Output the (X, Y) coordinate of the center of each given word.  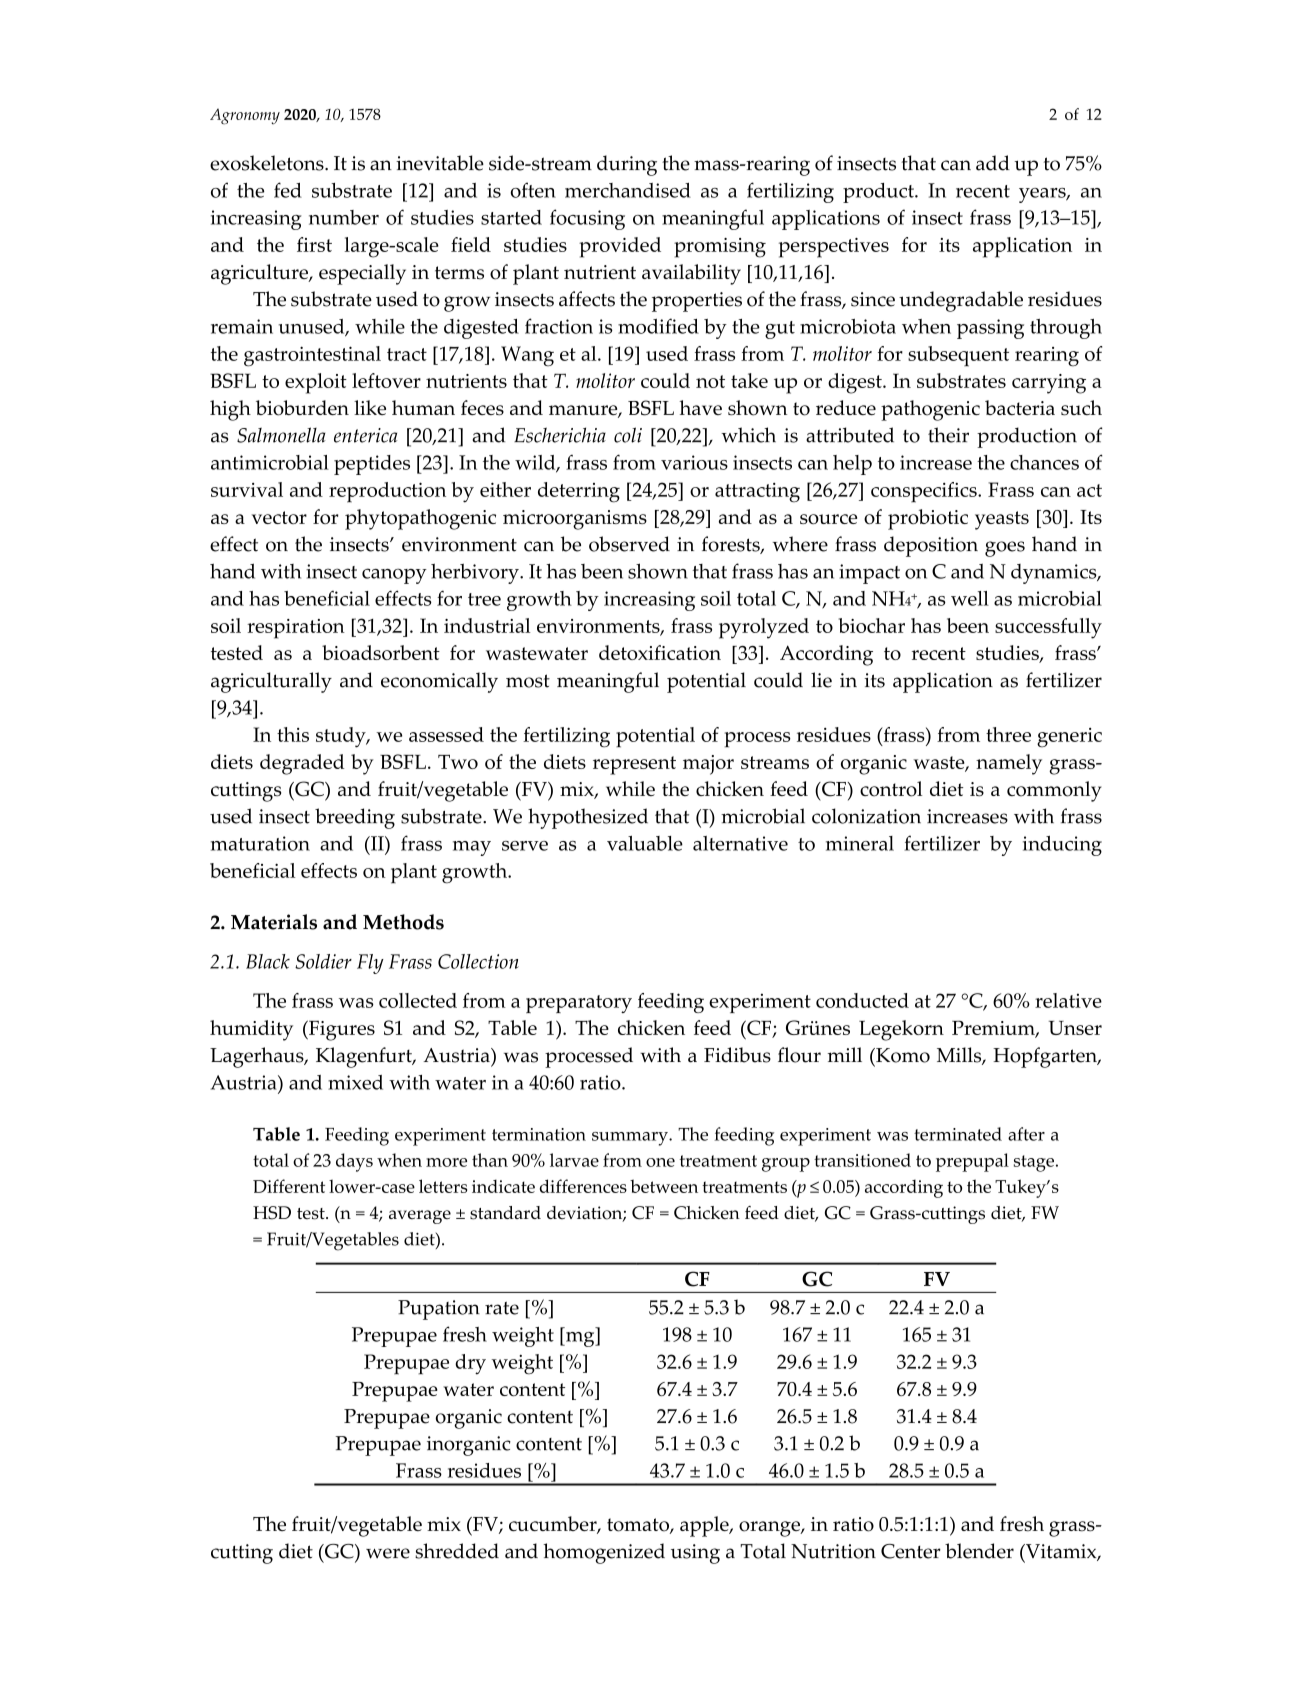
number (344, 217)
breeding (355, 818)
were (388, 1553)
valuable (645, 843)
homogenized (604, 1553)
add (993, 163)
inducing (1062, 846)
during (627, 165)
